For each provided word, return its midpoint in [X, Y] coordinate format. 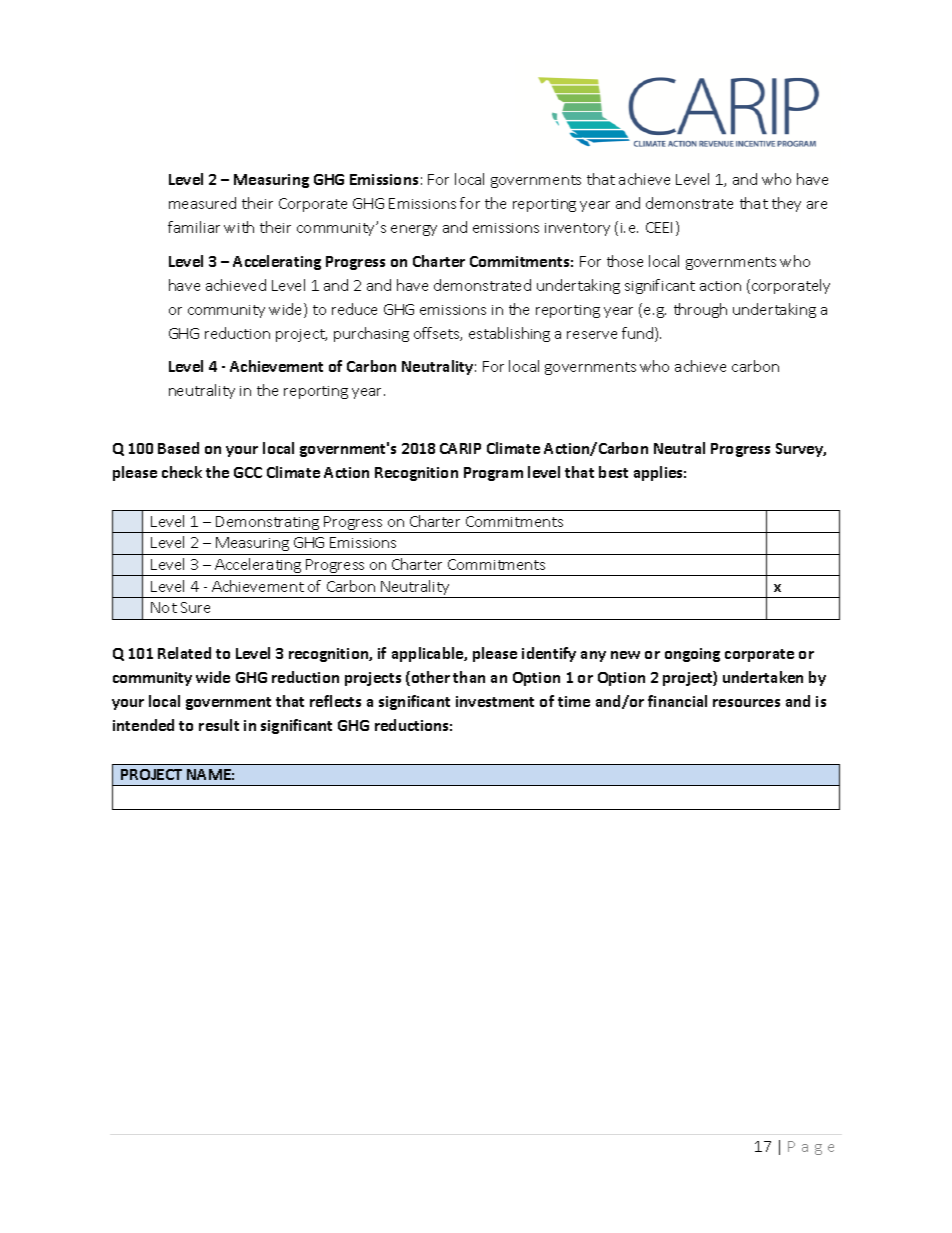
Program [493, 474]
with [239, 227]
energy [414, 230]
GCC [248, 472]
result [219, 725]
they [786, 204]
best [613, 472]
